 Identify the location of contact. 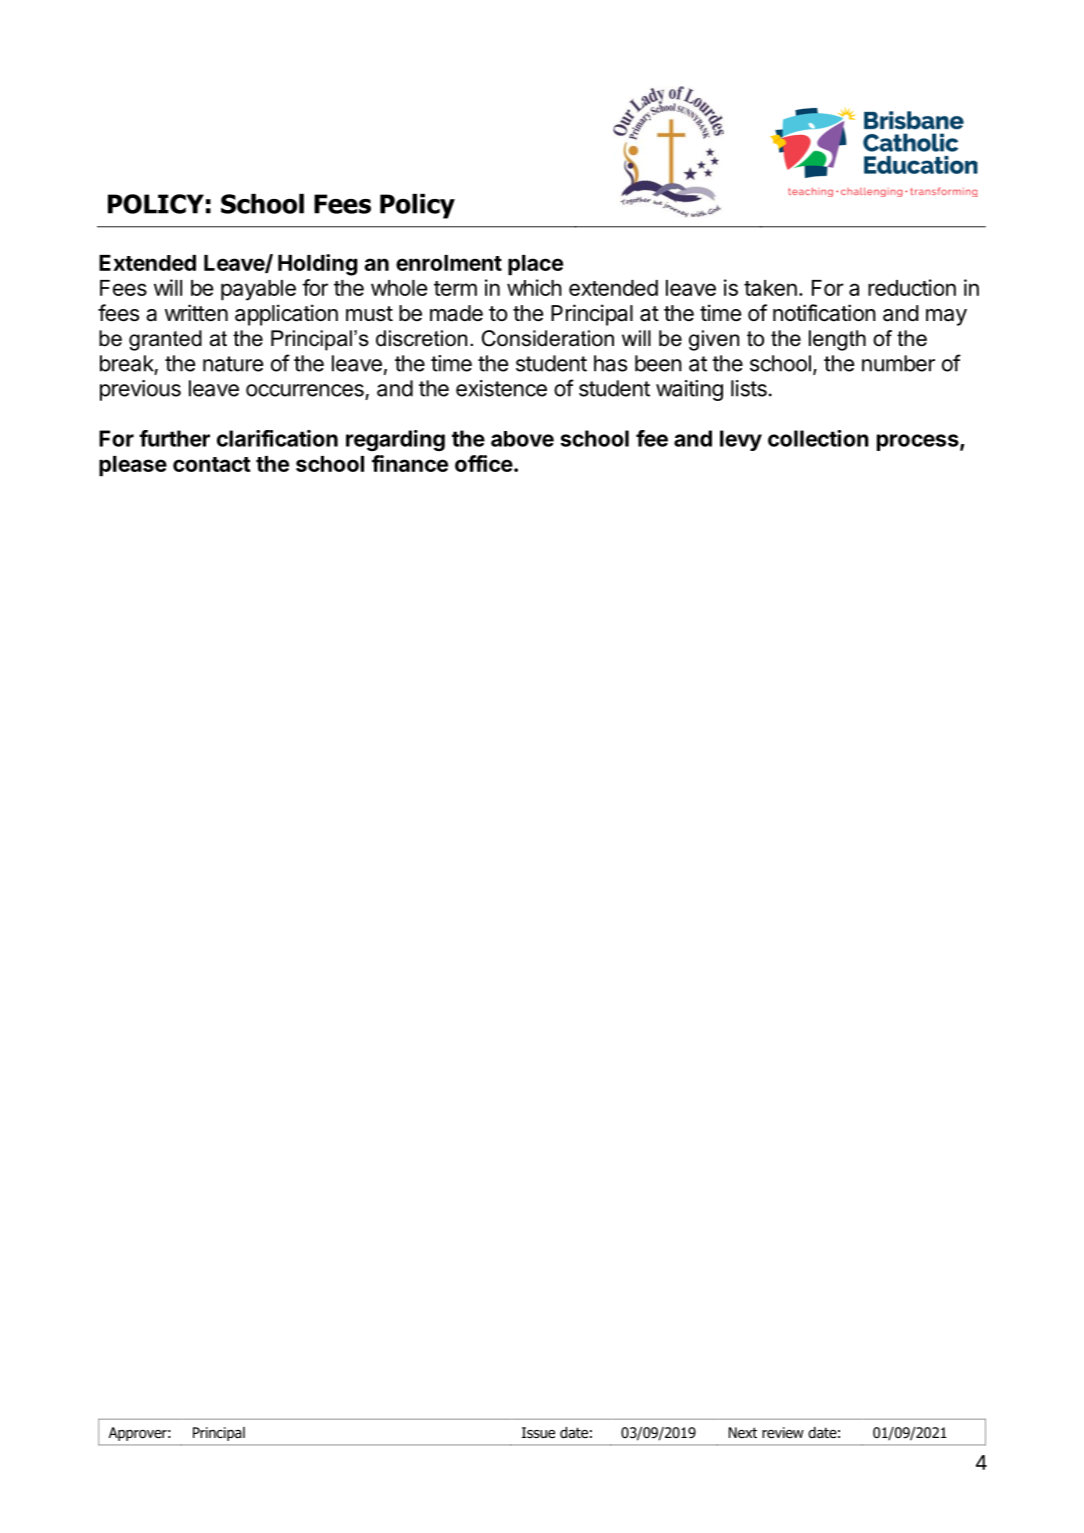
(212, 464).
